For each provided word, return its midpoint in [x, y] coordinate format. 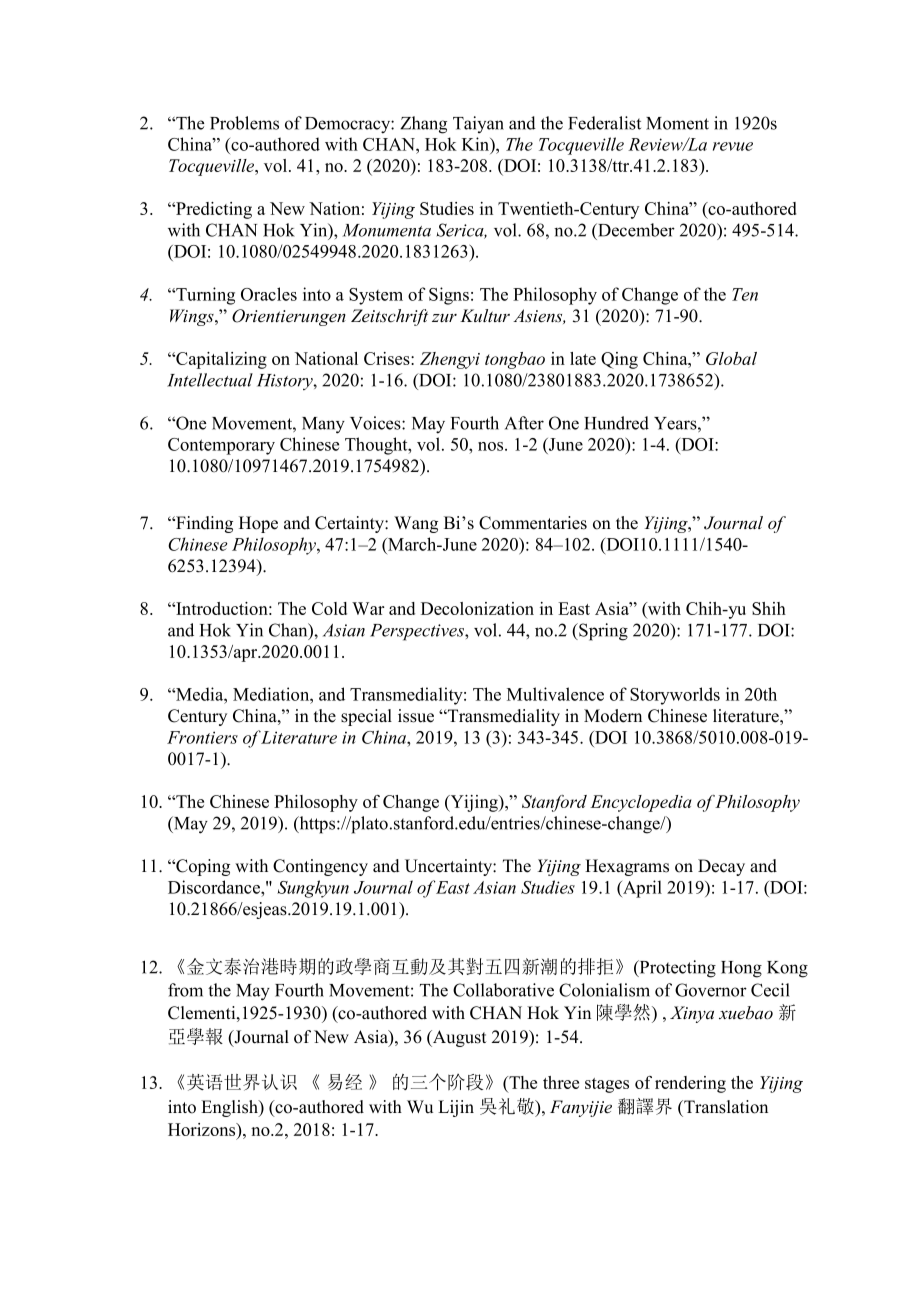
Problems [244, 123]
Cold [329, 608]
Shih [769, 608]
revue [733, 146]
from [185, 990]
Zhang [423, 125]
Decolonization [477, 608]
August [459, 1038]
